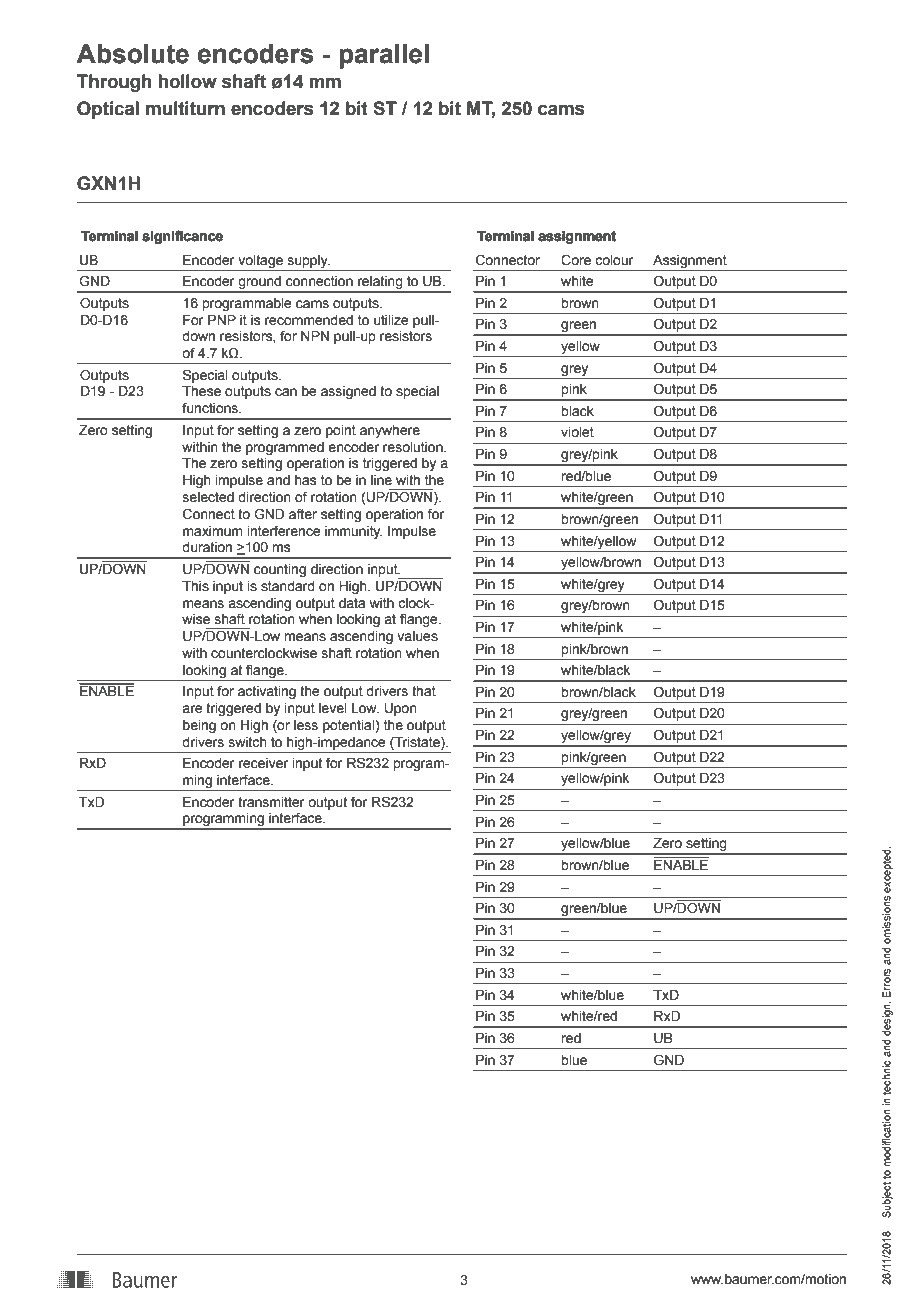  I want to click on that, so click(424, 691).
